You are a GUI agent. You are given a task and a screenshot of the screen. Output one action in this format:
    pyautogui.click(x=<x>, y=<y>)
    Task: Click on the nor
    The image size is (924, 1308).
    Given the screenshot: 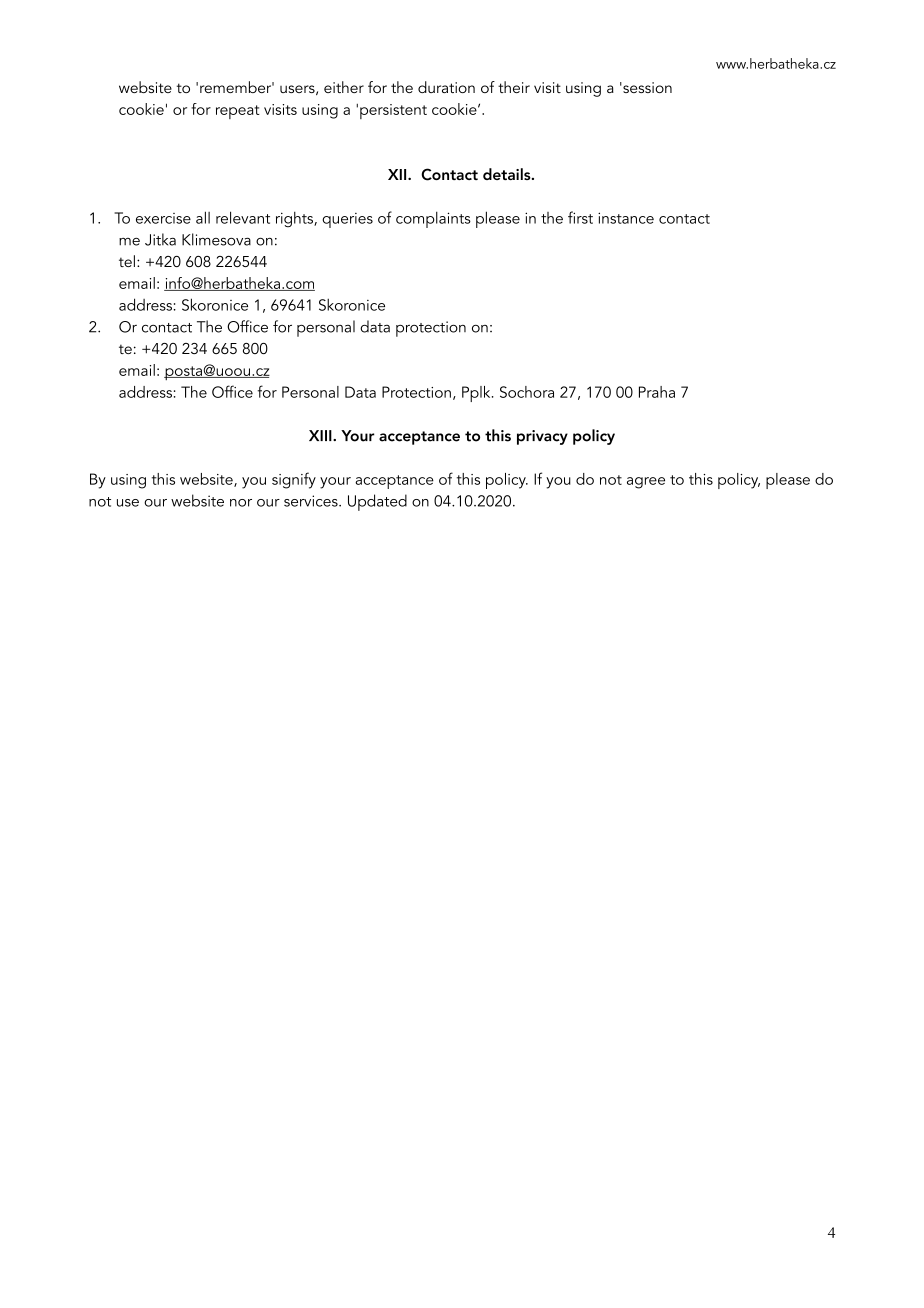 What is the action you would take?
    pyautogui.click(x=241, y=503)
